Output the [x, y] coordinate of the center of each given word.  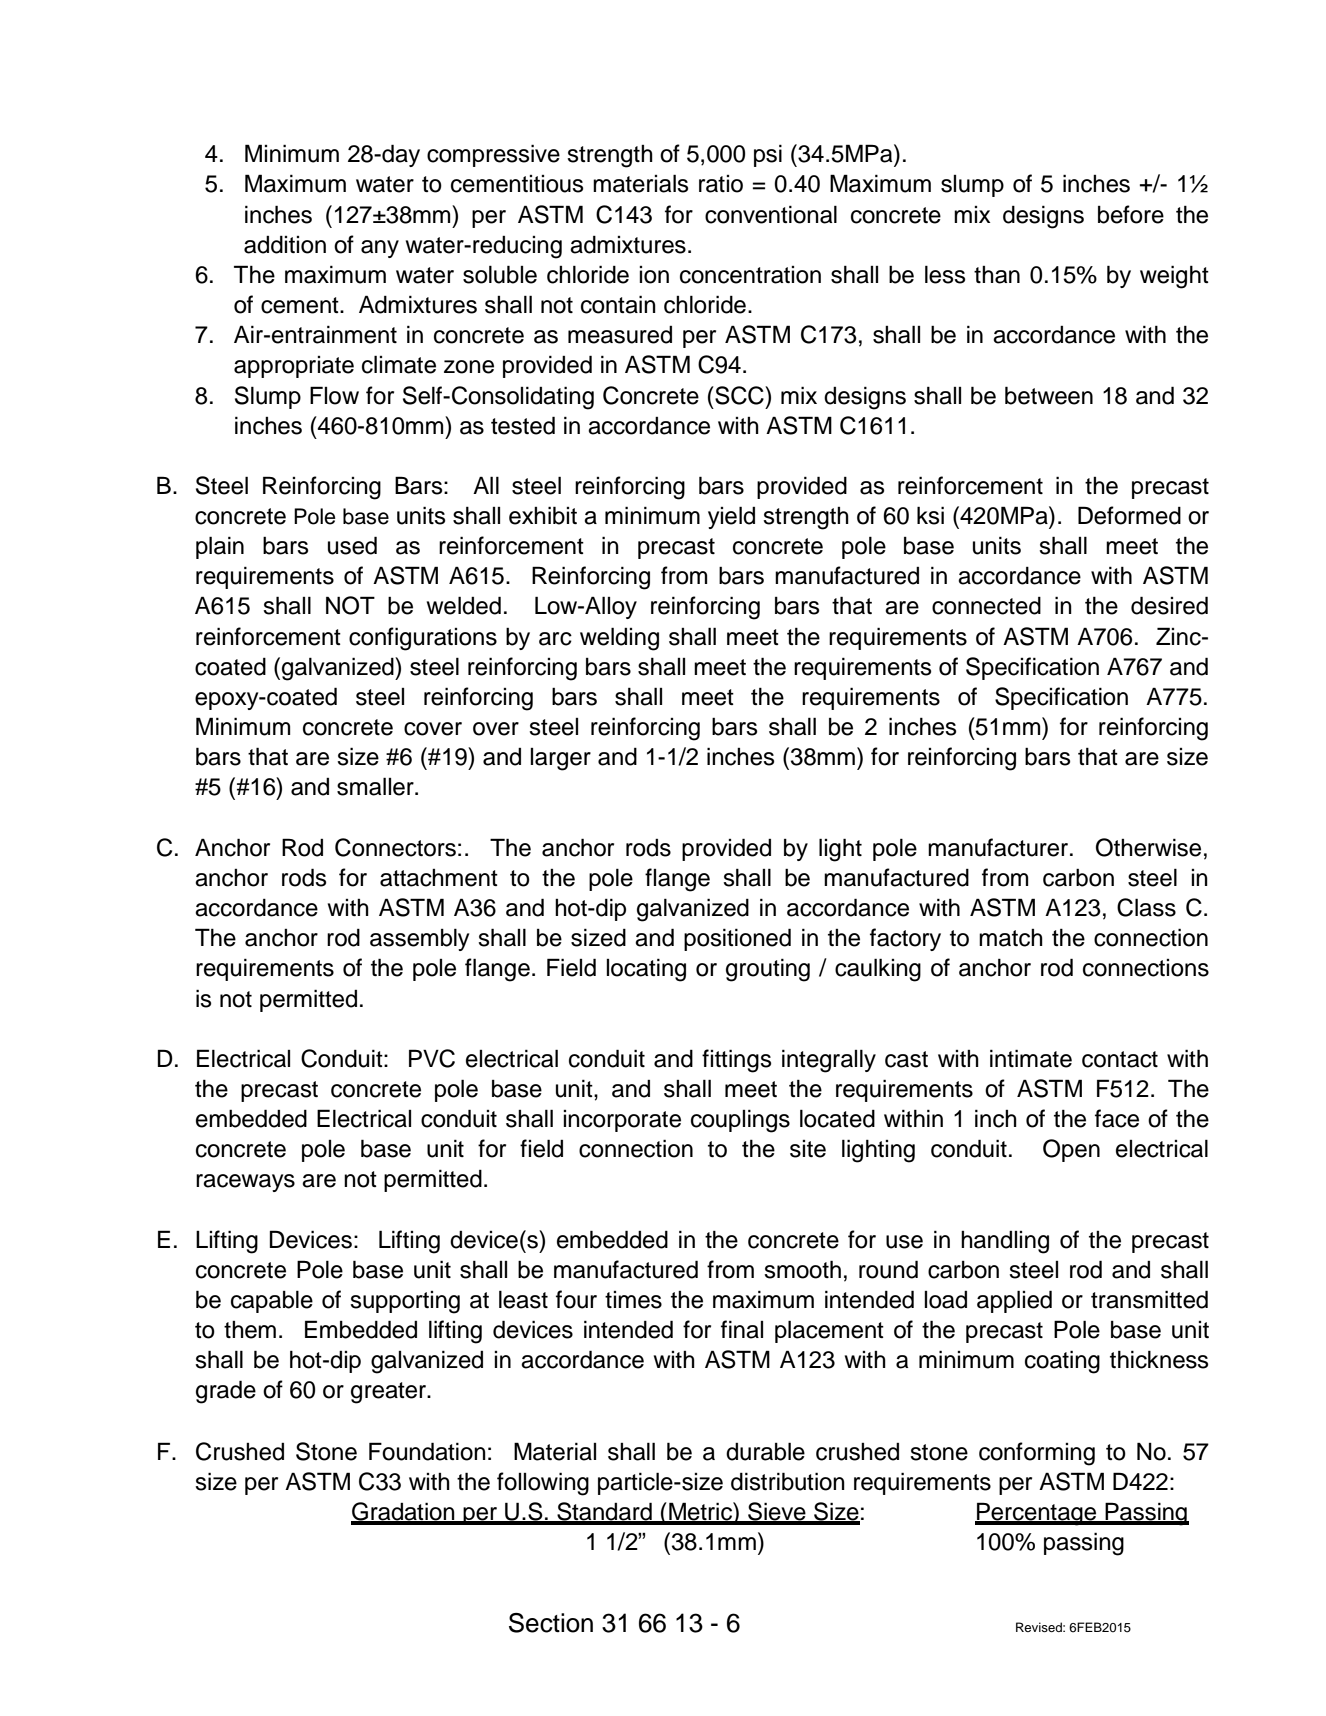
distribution [788, 1481]
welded [464, 605]
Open [1071, 1150]
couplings [740, 1121]
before [1131, 214]
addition [285, 245]
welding [619, 639]
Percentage [1037, 1514]
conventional [771, 214]
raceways [245, 1183]
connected [986, 606]
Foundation [427, 1451]
